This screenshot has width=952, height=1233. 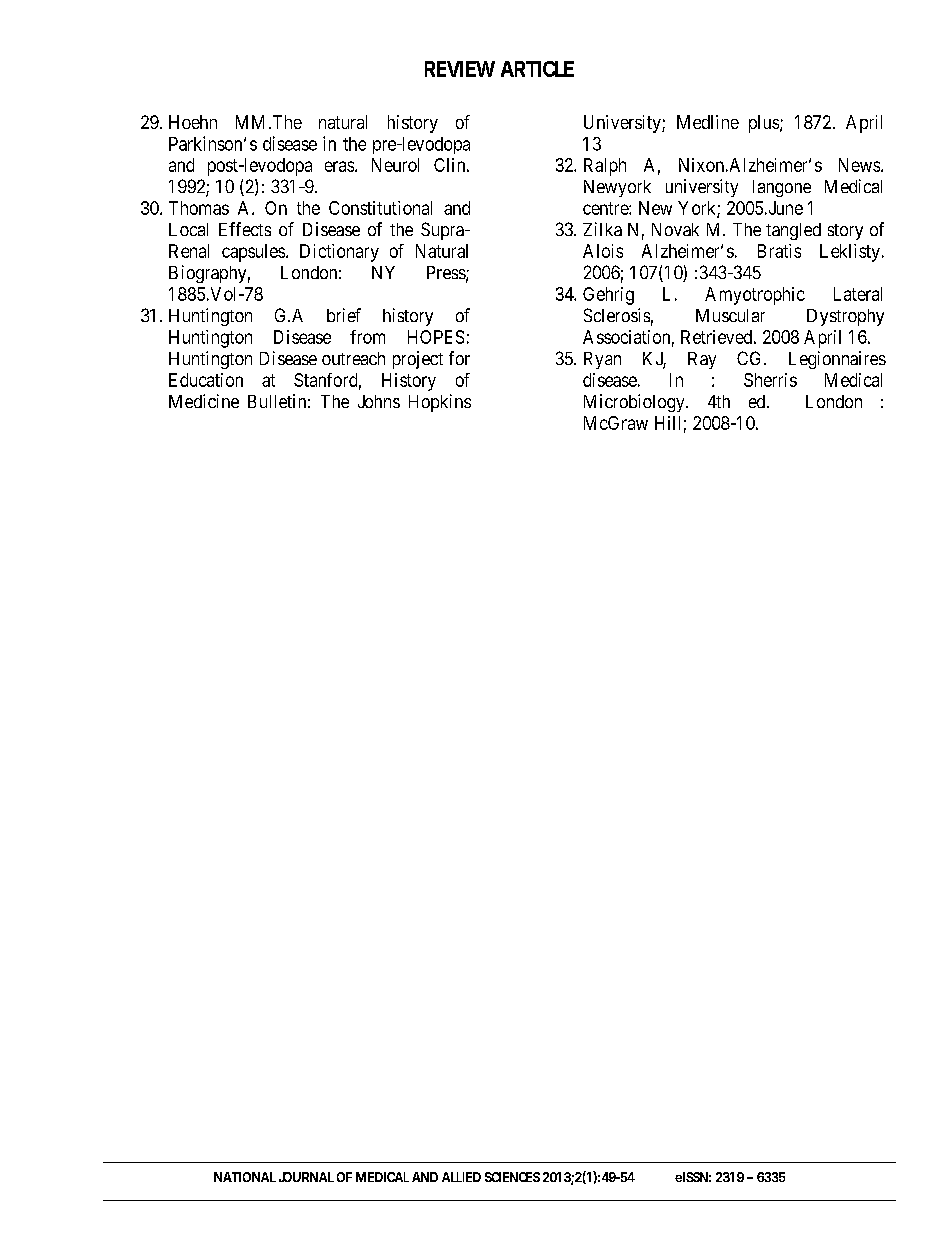 I want to click on Hopkins, so click(x=440, y=403).
